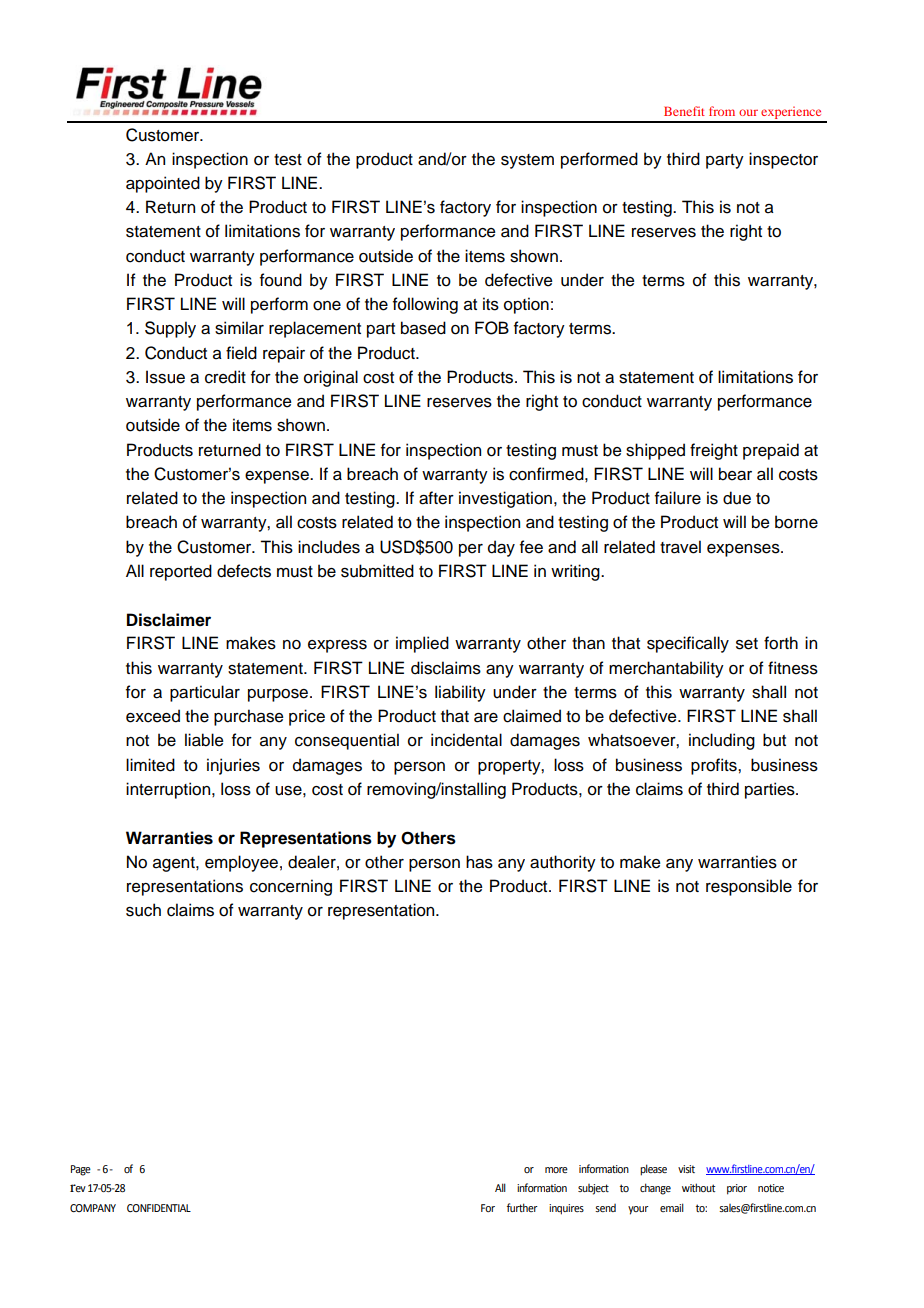 This page has height=1308, width=924. I want to click on due, so click(737, 498).
